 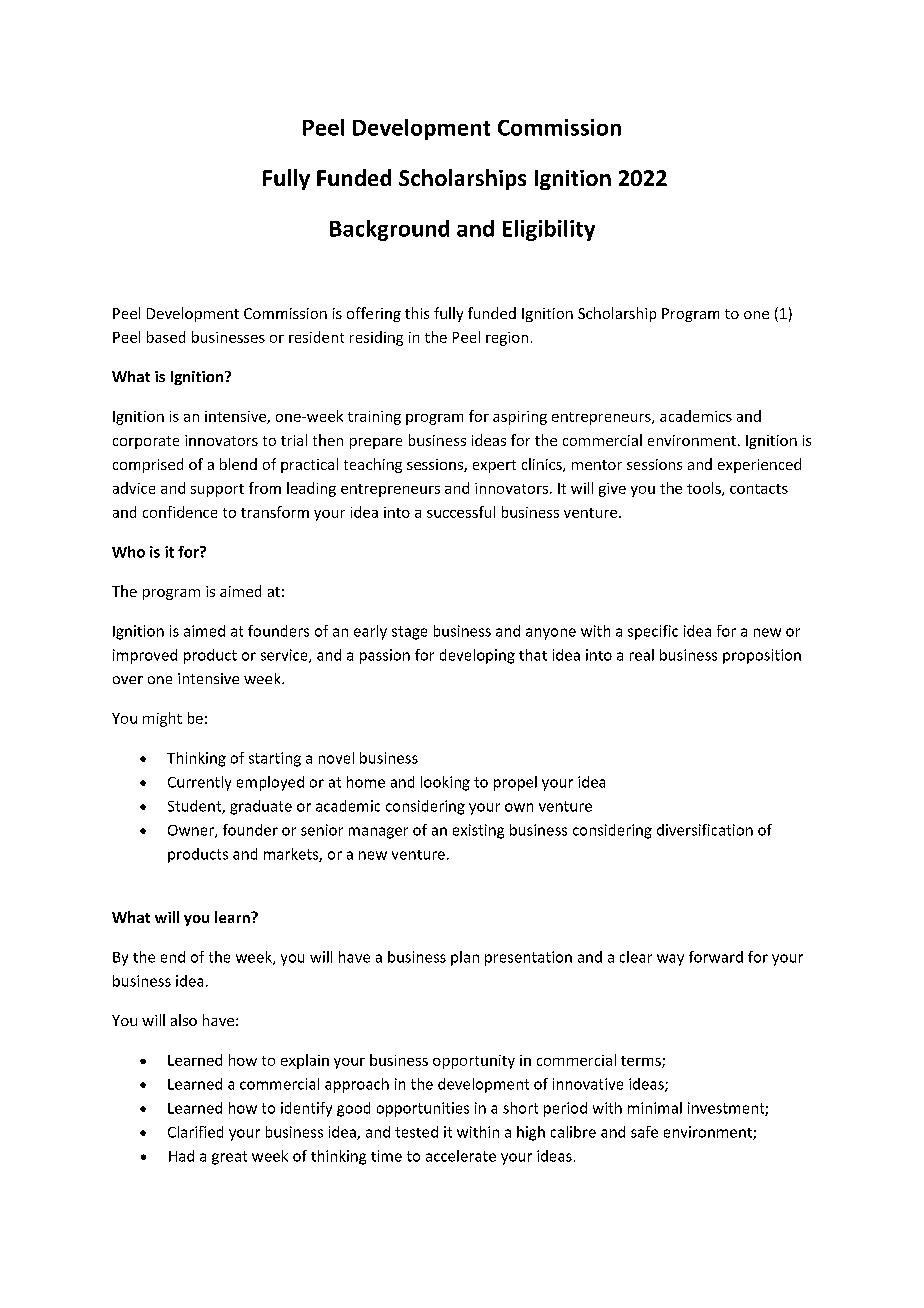 I want to click on Clarified, so click(x=195, y=1132).
